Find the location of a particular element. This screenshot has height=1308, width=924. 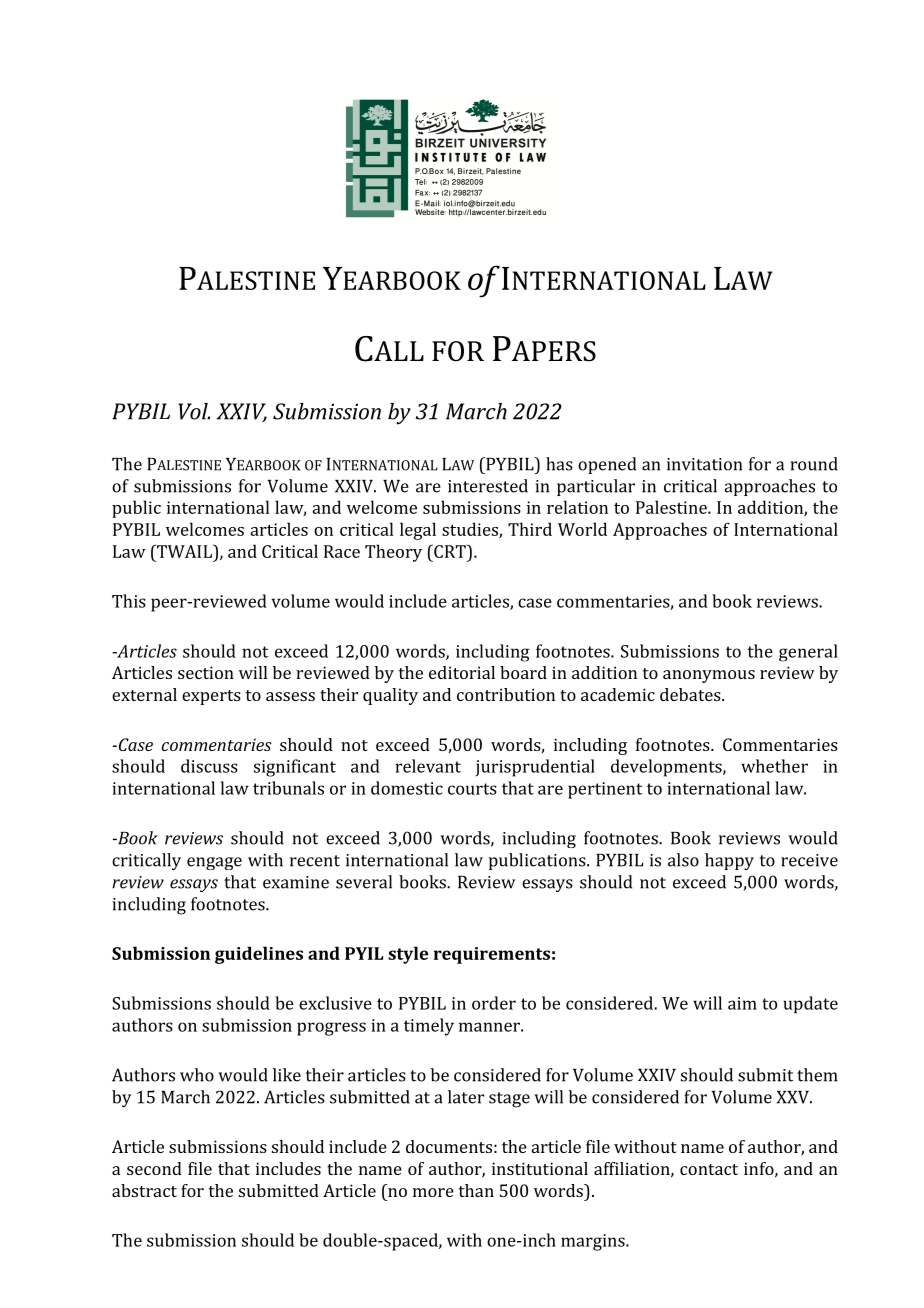

happy is located at coordinates (729, 861).
